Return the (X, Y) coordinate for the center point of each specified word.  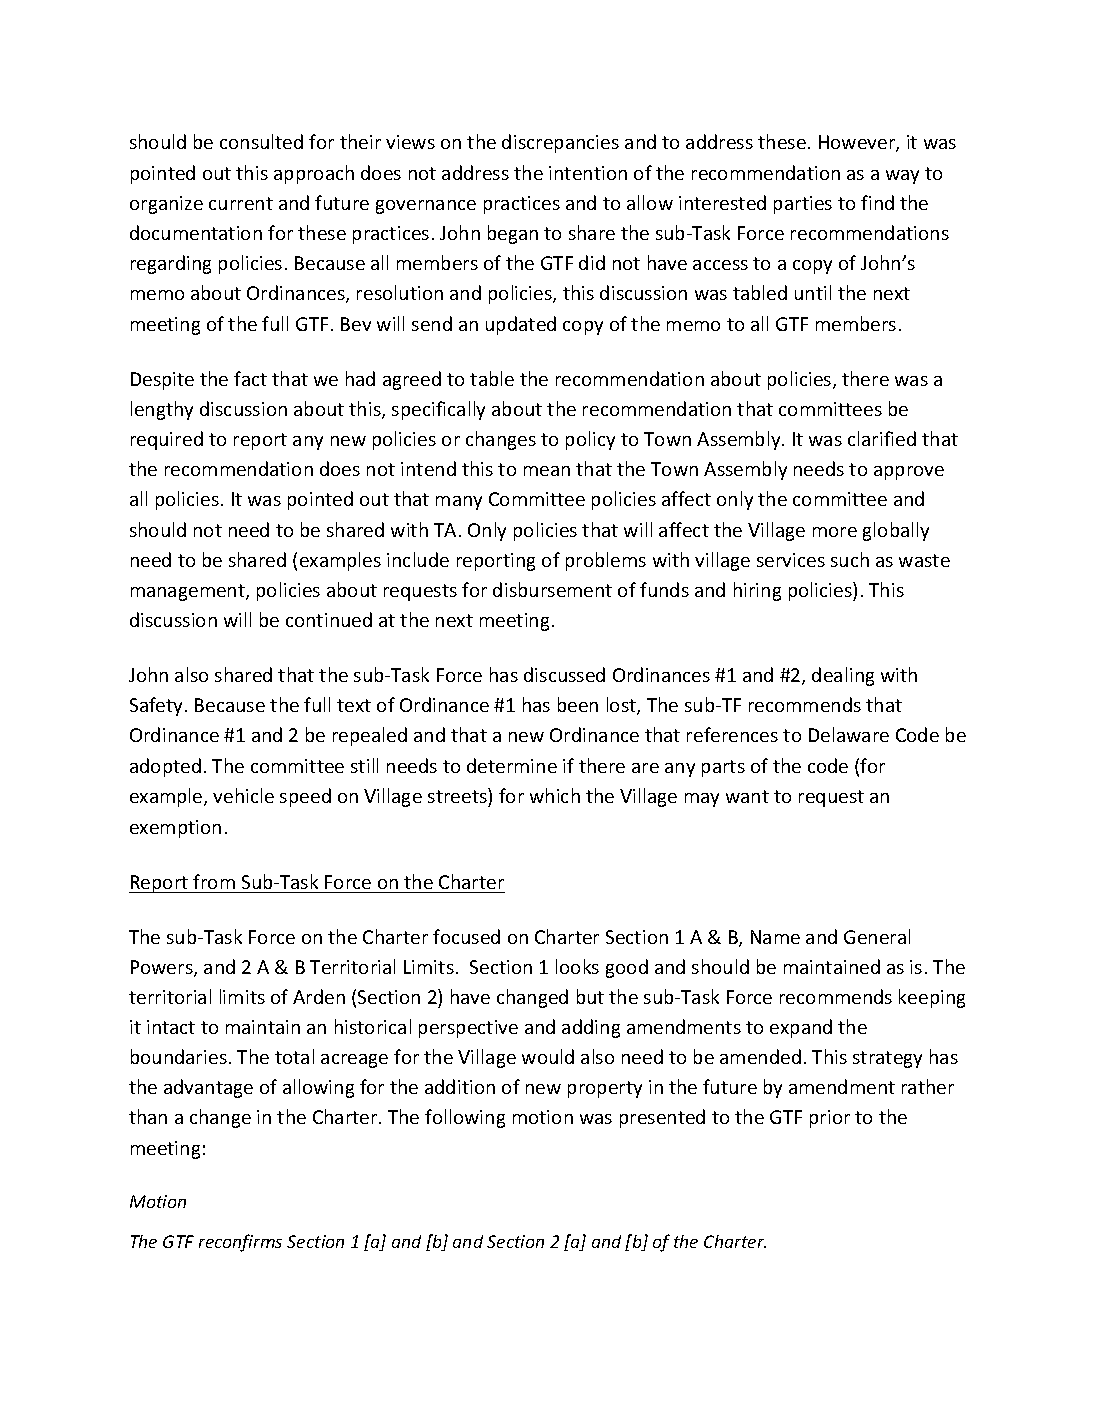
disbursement (552, 589)
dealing (843, 676)
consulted (261, 141)
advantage (208, 1088)
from (214, 881)
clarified (882, 438)
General (877, 936)
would (548, 1056)
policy (590, 440)
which (555, 795)
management (189, 592)
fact (250, 378)
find (877, 202)
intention (588, 173)
